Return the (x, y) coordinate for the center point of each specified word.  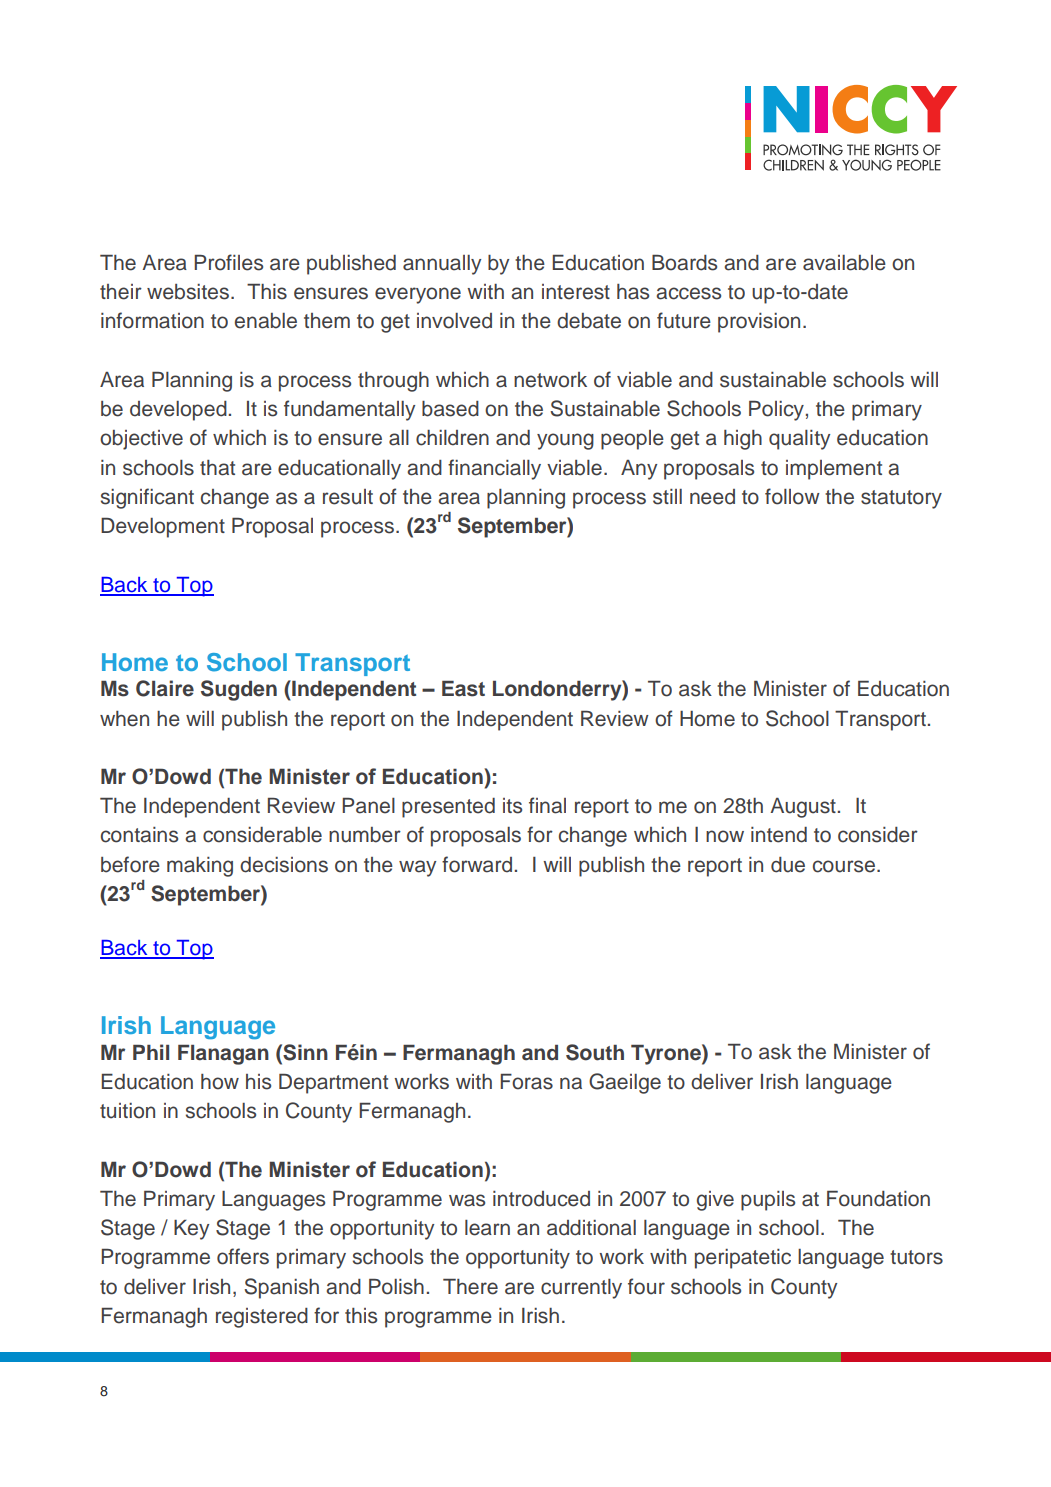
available (844, 263)
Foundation (878, 1199)
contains (139, 835)
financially (494, 469)
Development (163, 528)
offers (243, 1256)
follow (792, 496)
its (512, 806)
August (803, 808)
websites (188, 292)
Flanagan (223, 1055)
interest (576, 292)
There (470, 1287)
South (595, 1052)
